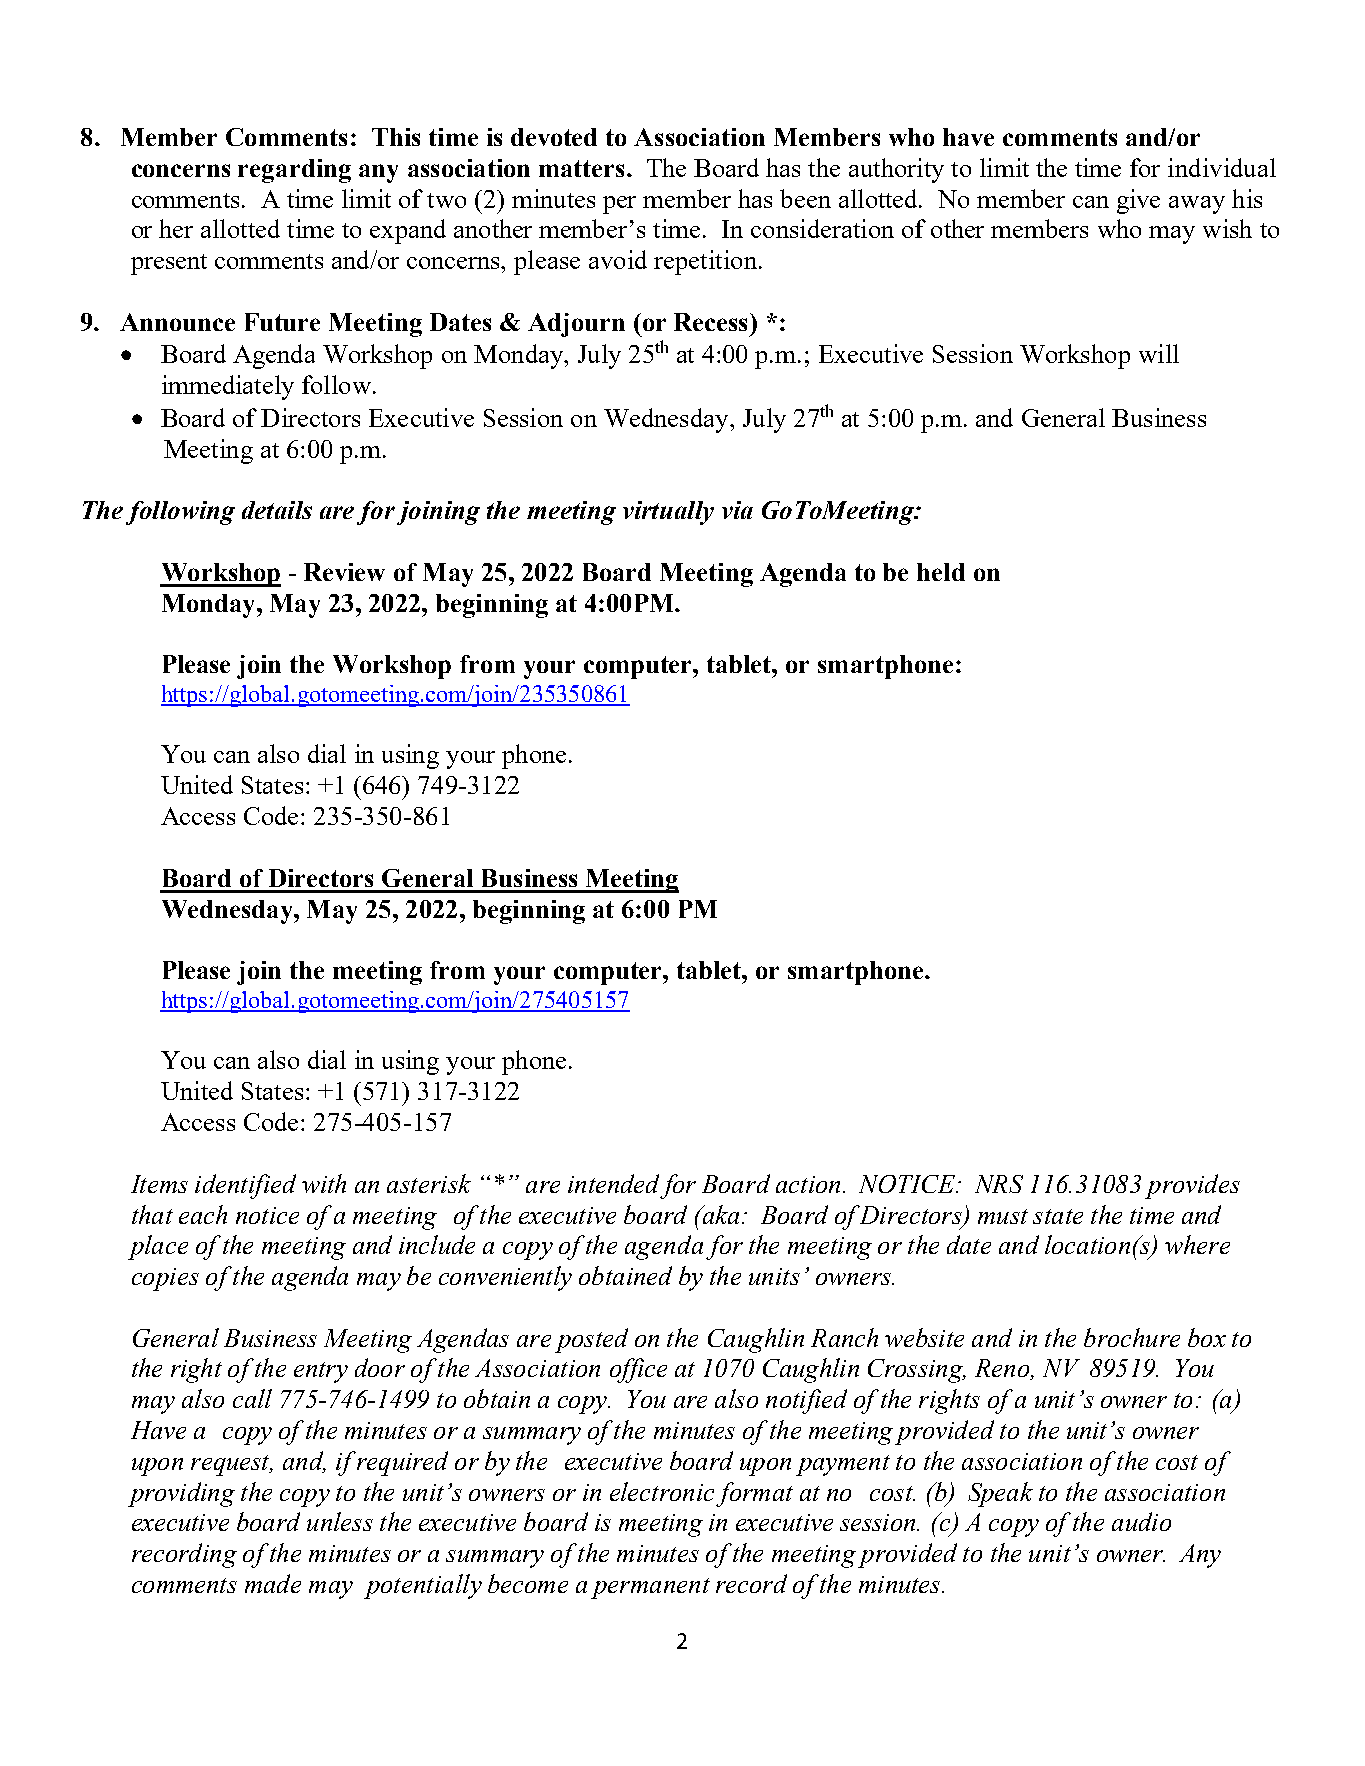  What do you see at coordinates (1141, 1521) in the document?
I see `audio` at bounding box center [1141, 1521].
